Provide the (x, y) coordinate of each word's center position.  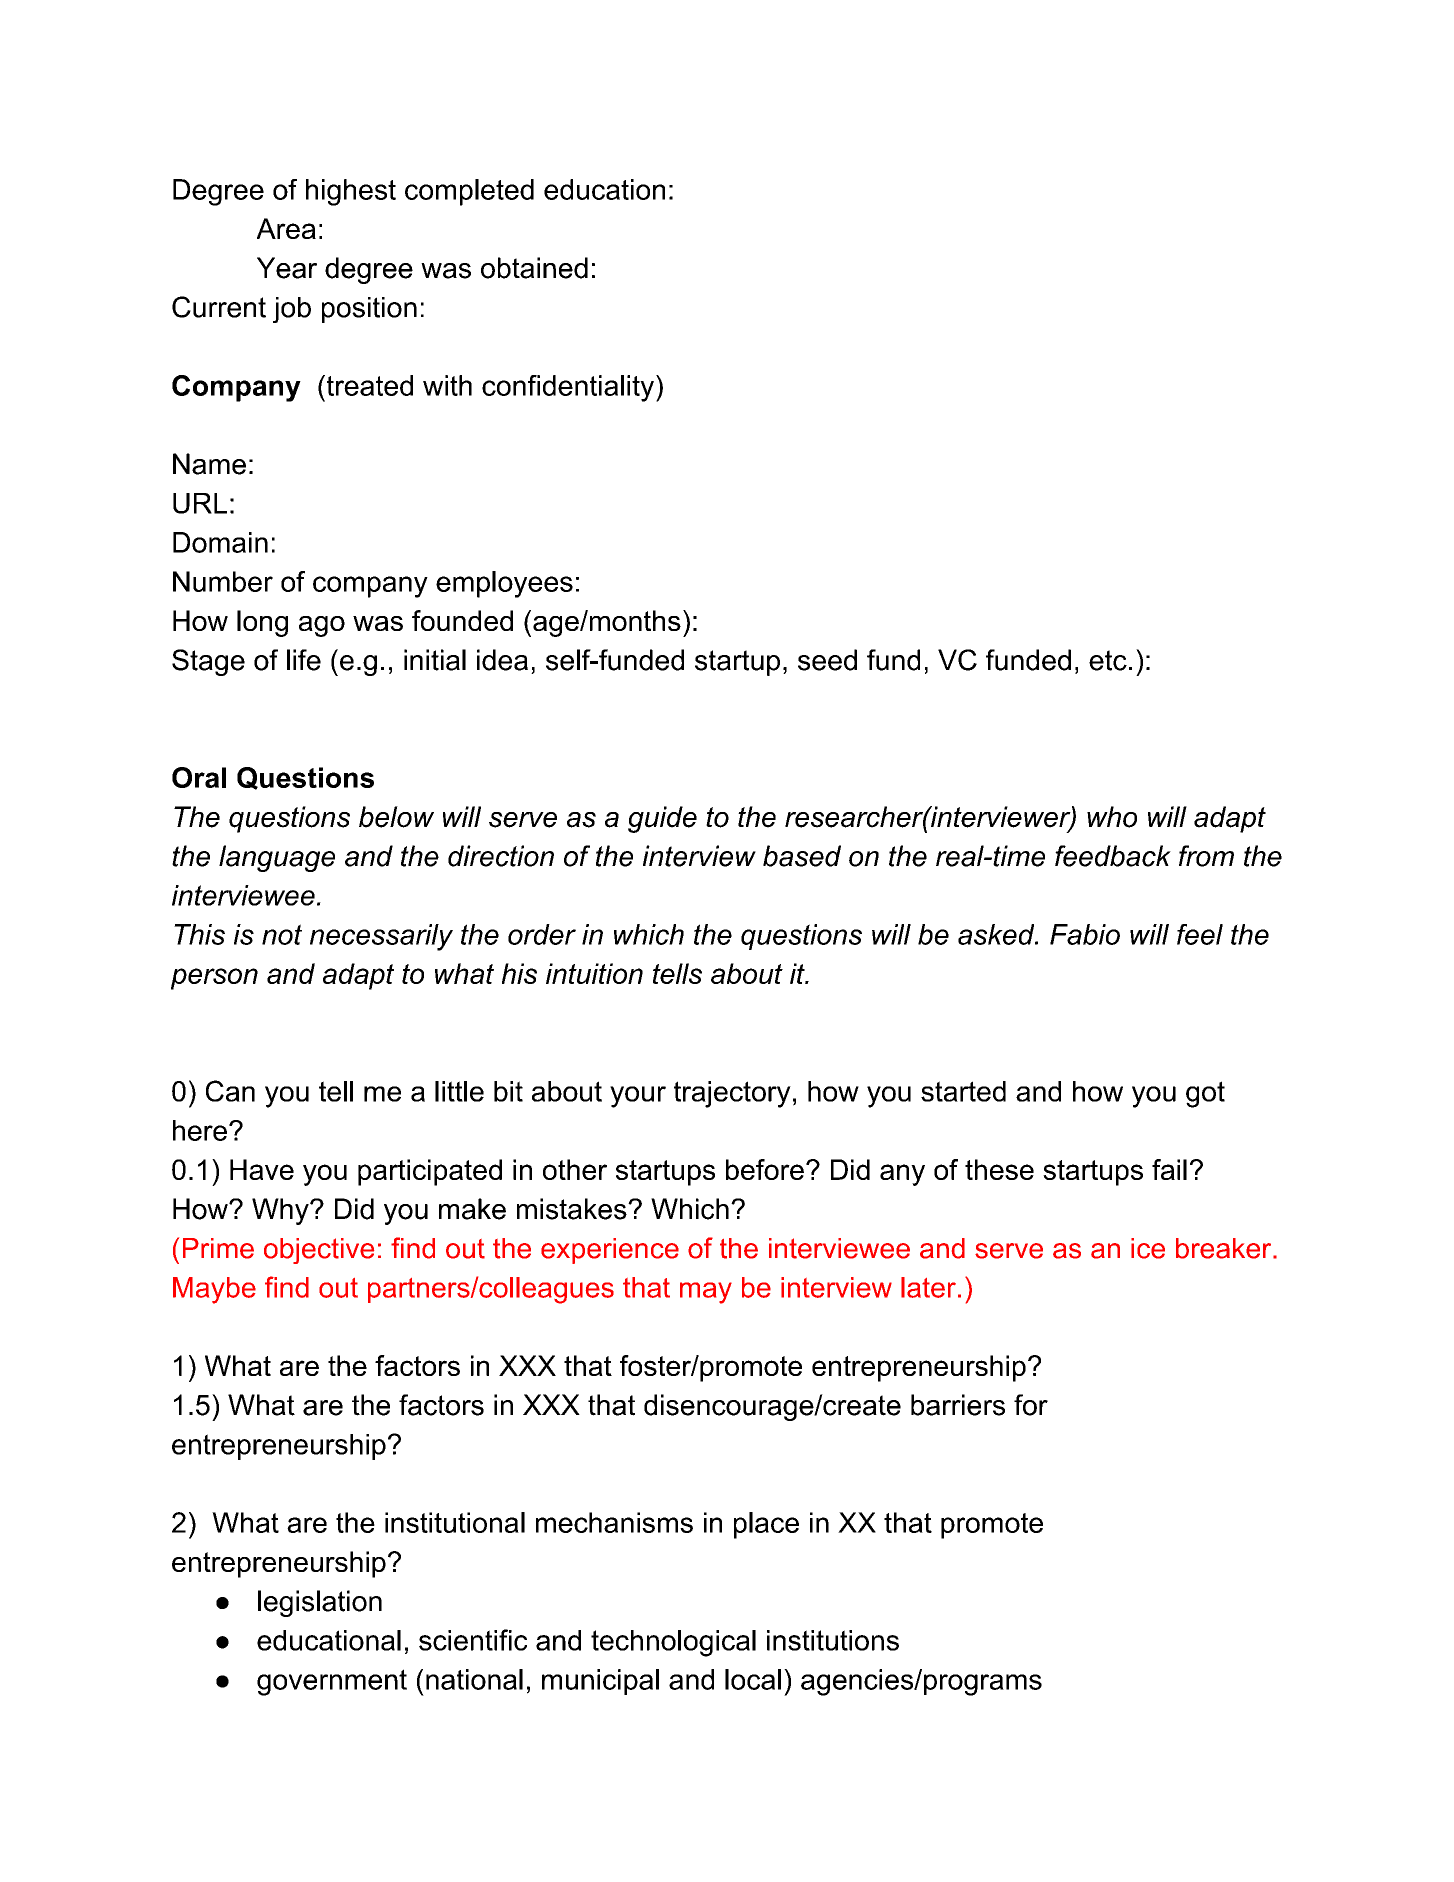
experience (610, 1251)
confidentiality (569, 388)
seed (827, 660)
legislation (320, 1603)
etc (1108, 660)
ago (322, 626)
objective (319, 1251)
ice (1148, 1248)
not (282, 934)
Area (286, 228)
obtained (534, 268)
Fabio (1085, 934)
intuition (594, 973)
